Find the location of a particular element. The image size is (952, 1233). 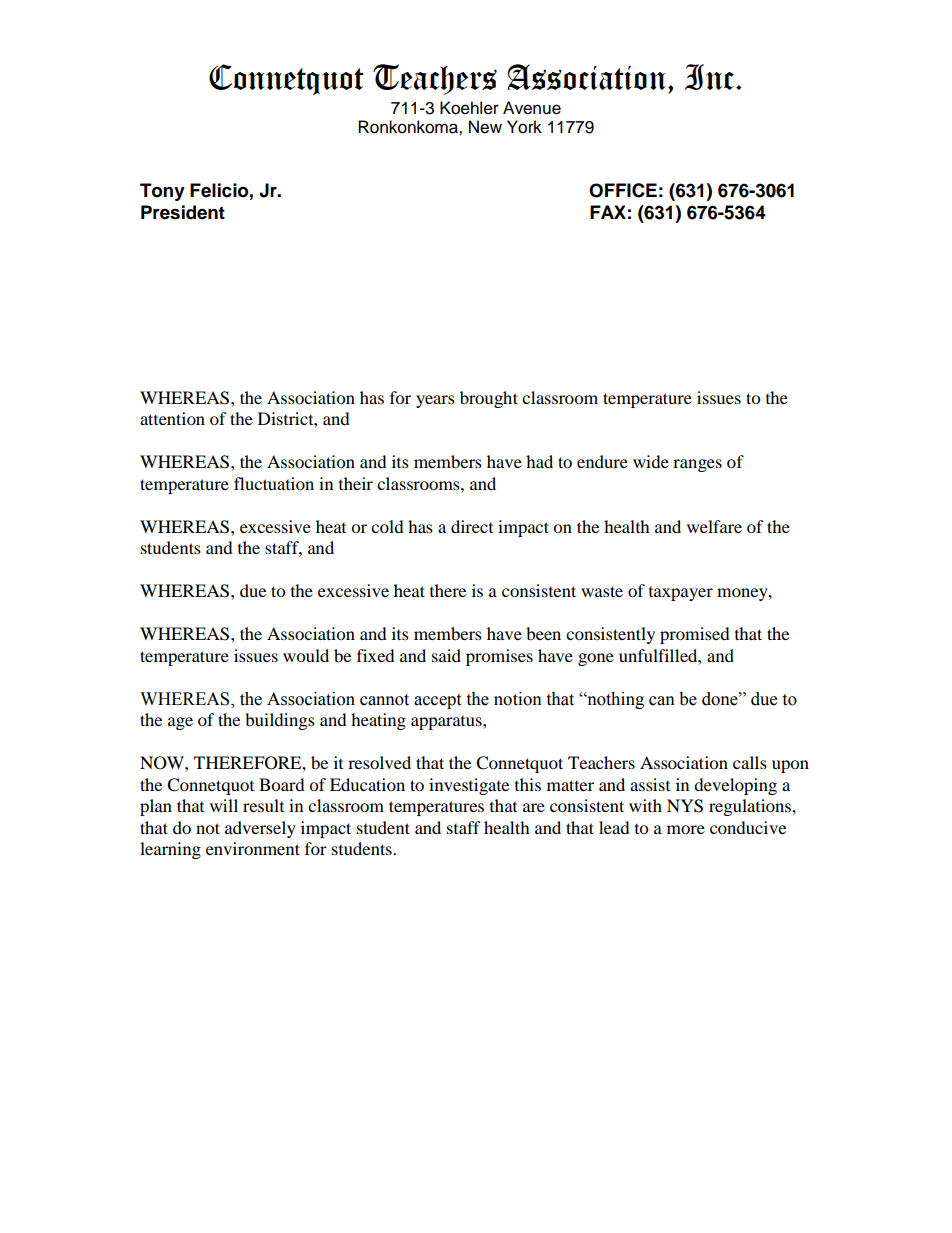

fluctuation is located at coordinates (274, 483).
